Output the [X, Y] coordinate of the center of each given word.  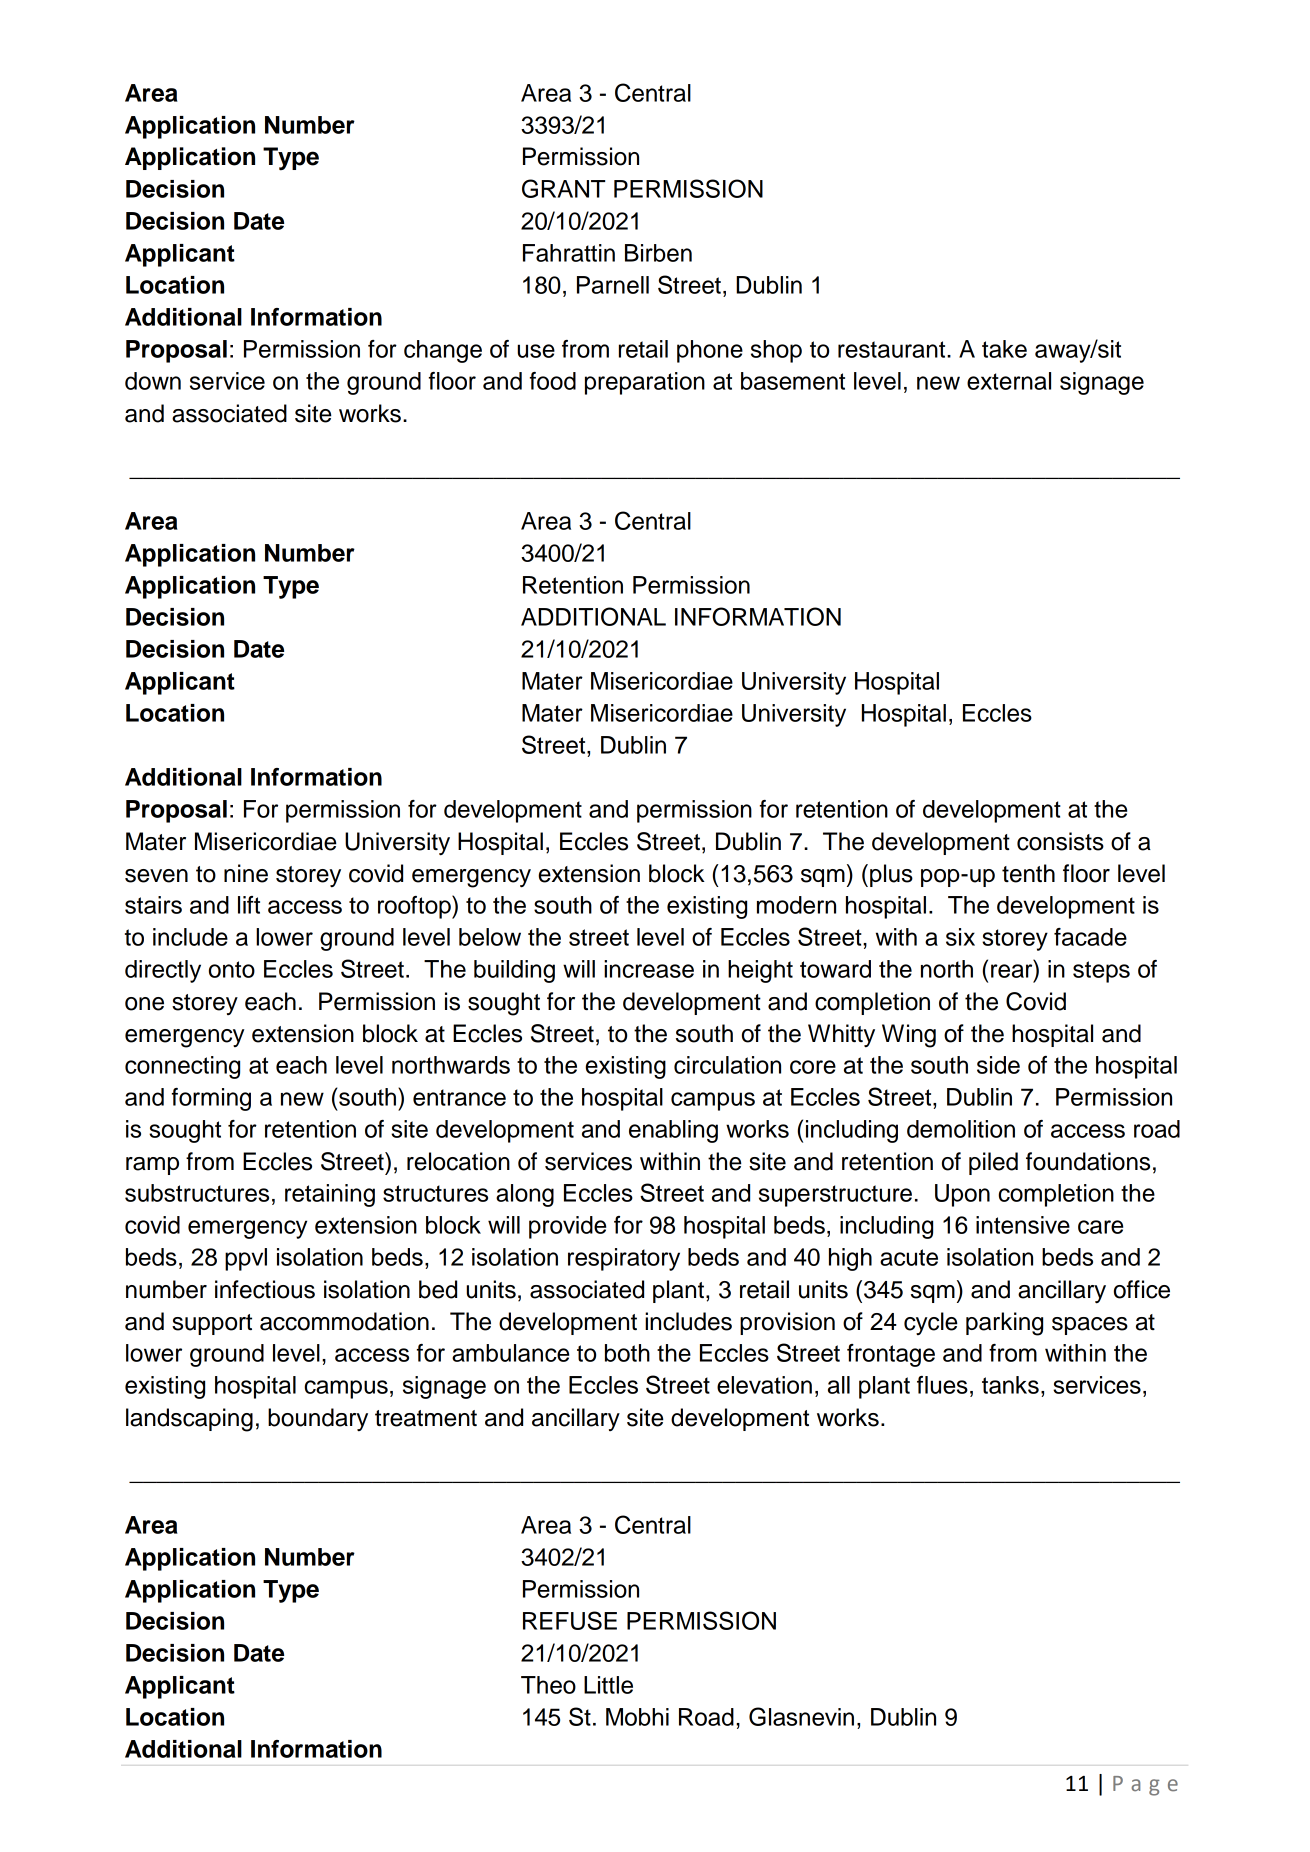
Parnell [613, 285]
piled [993, 1163]
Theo [548, 1685]
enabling [673, 1131]
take [1004, 349]
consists [1060, 841]
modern [796, 905]
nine [246, 873]
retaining [330, 1195]
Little [608, 1685]
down [153, 381]
